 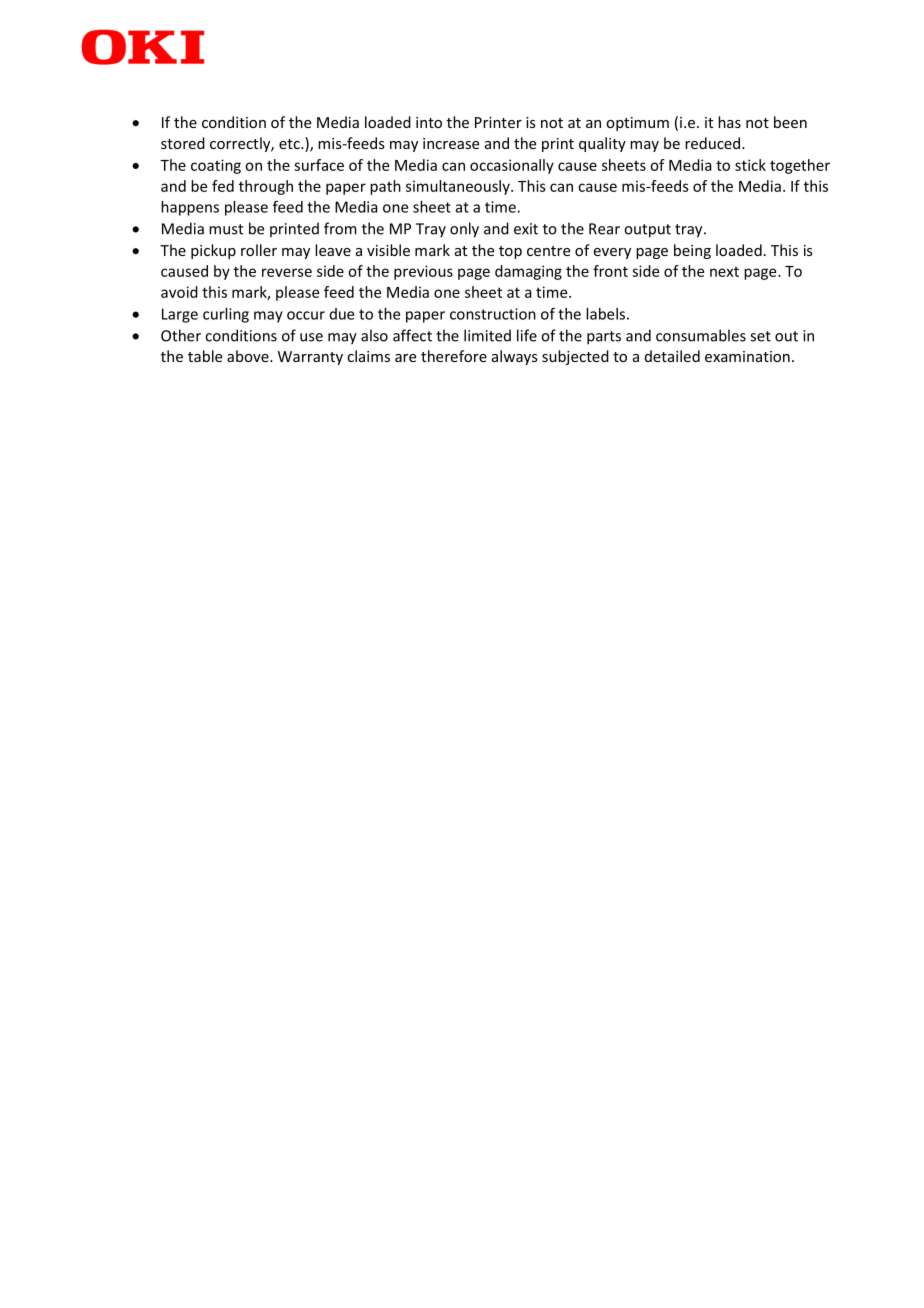 What do you see at coordinates (459, 187) in the image?
I see `simultaneously` at bounding box center [459, 187].
